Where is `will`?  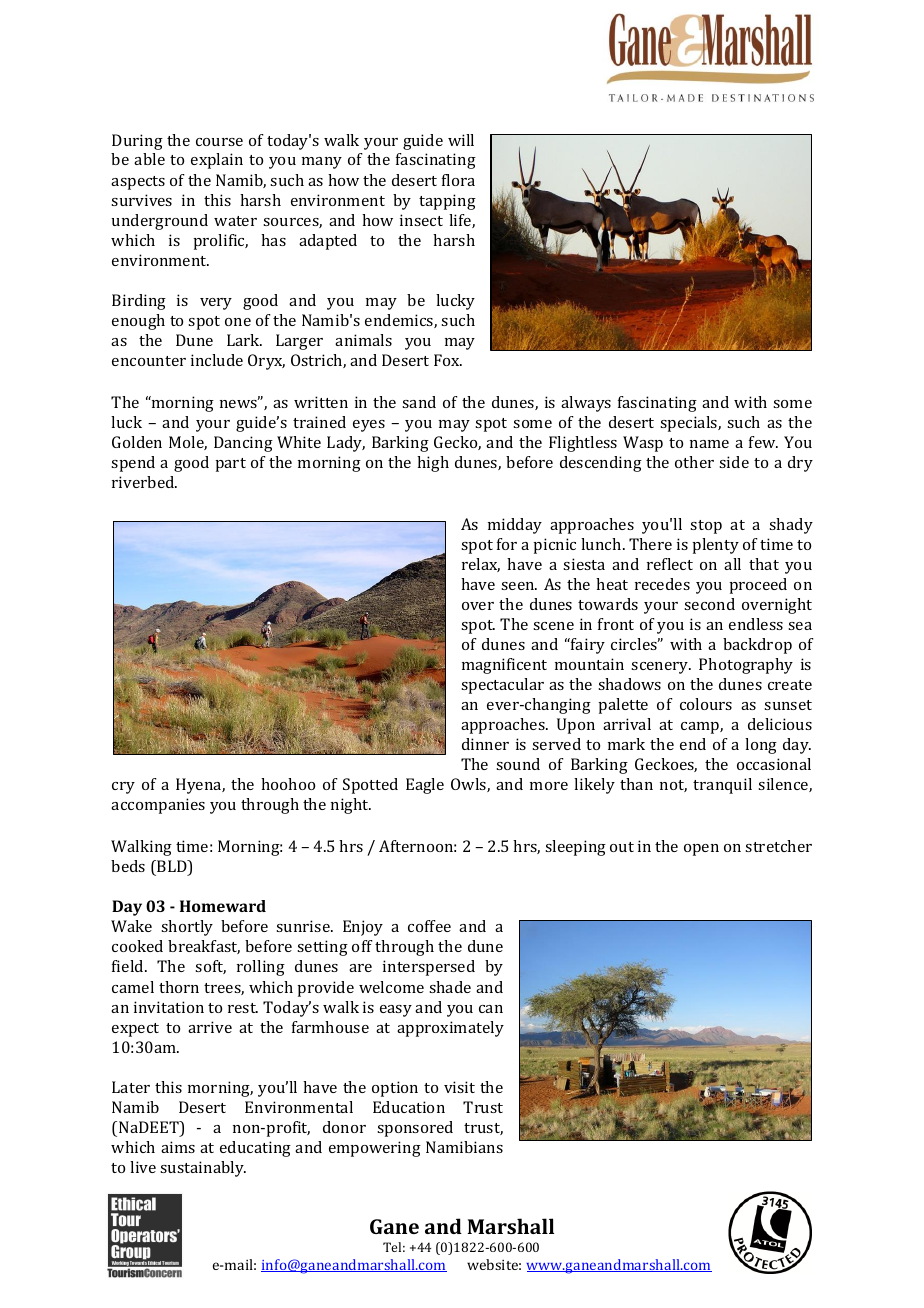
will is located at coordinates (461, 140).
